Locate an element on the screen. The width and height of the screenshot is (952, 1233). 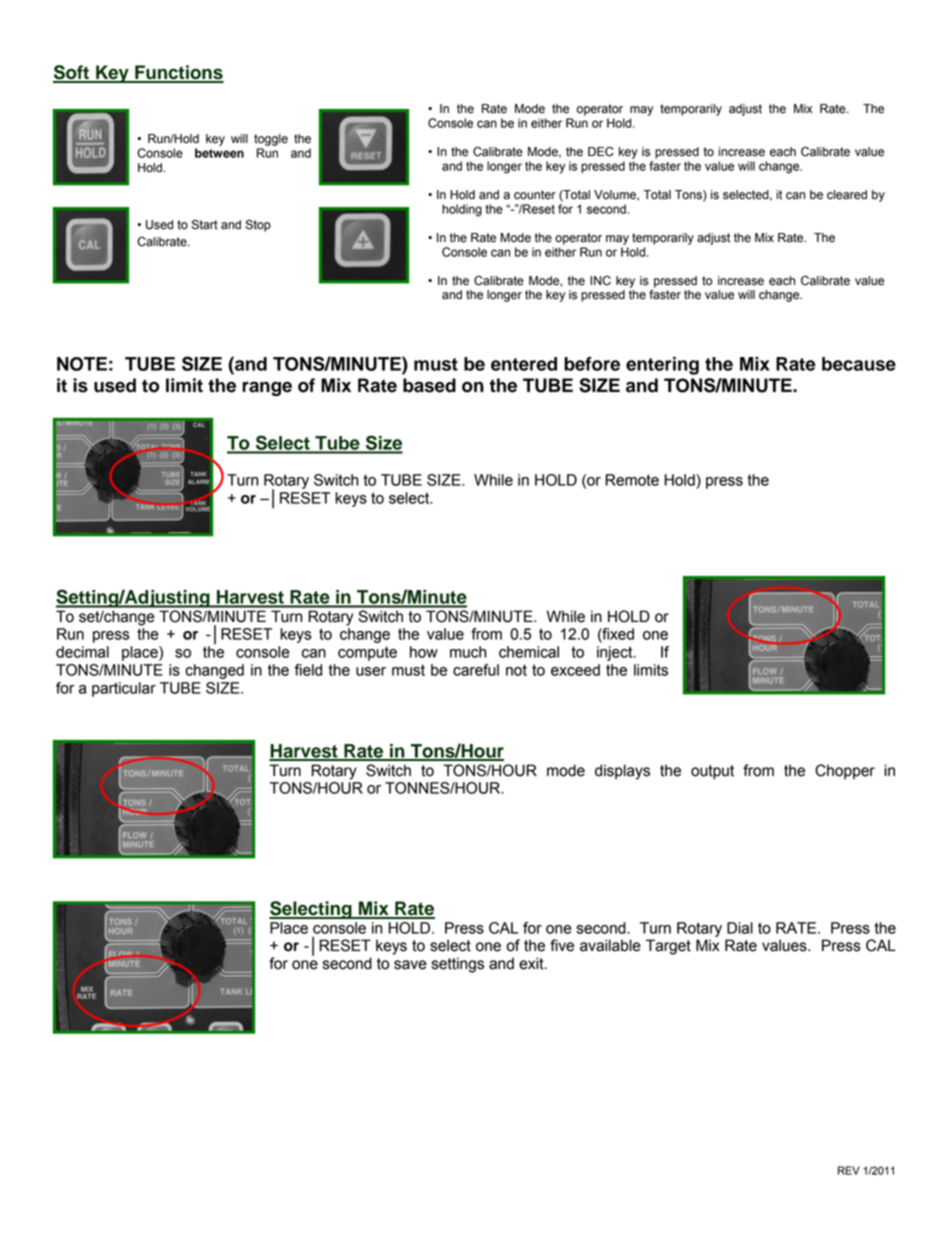
inject is located at coordinates (616, 653).
